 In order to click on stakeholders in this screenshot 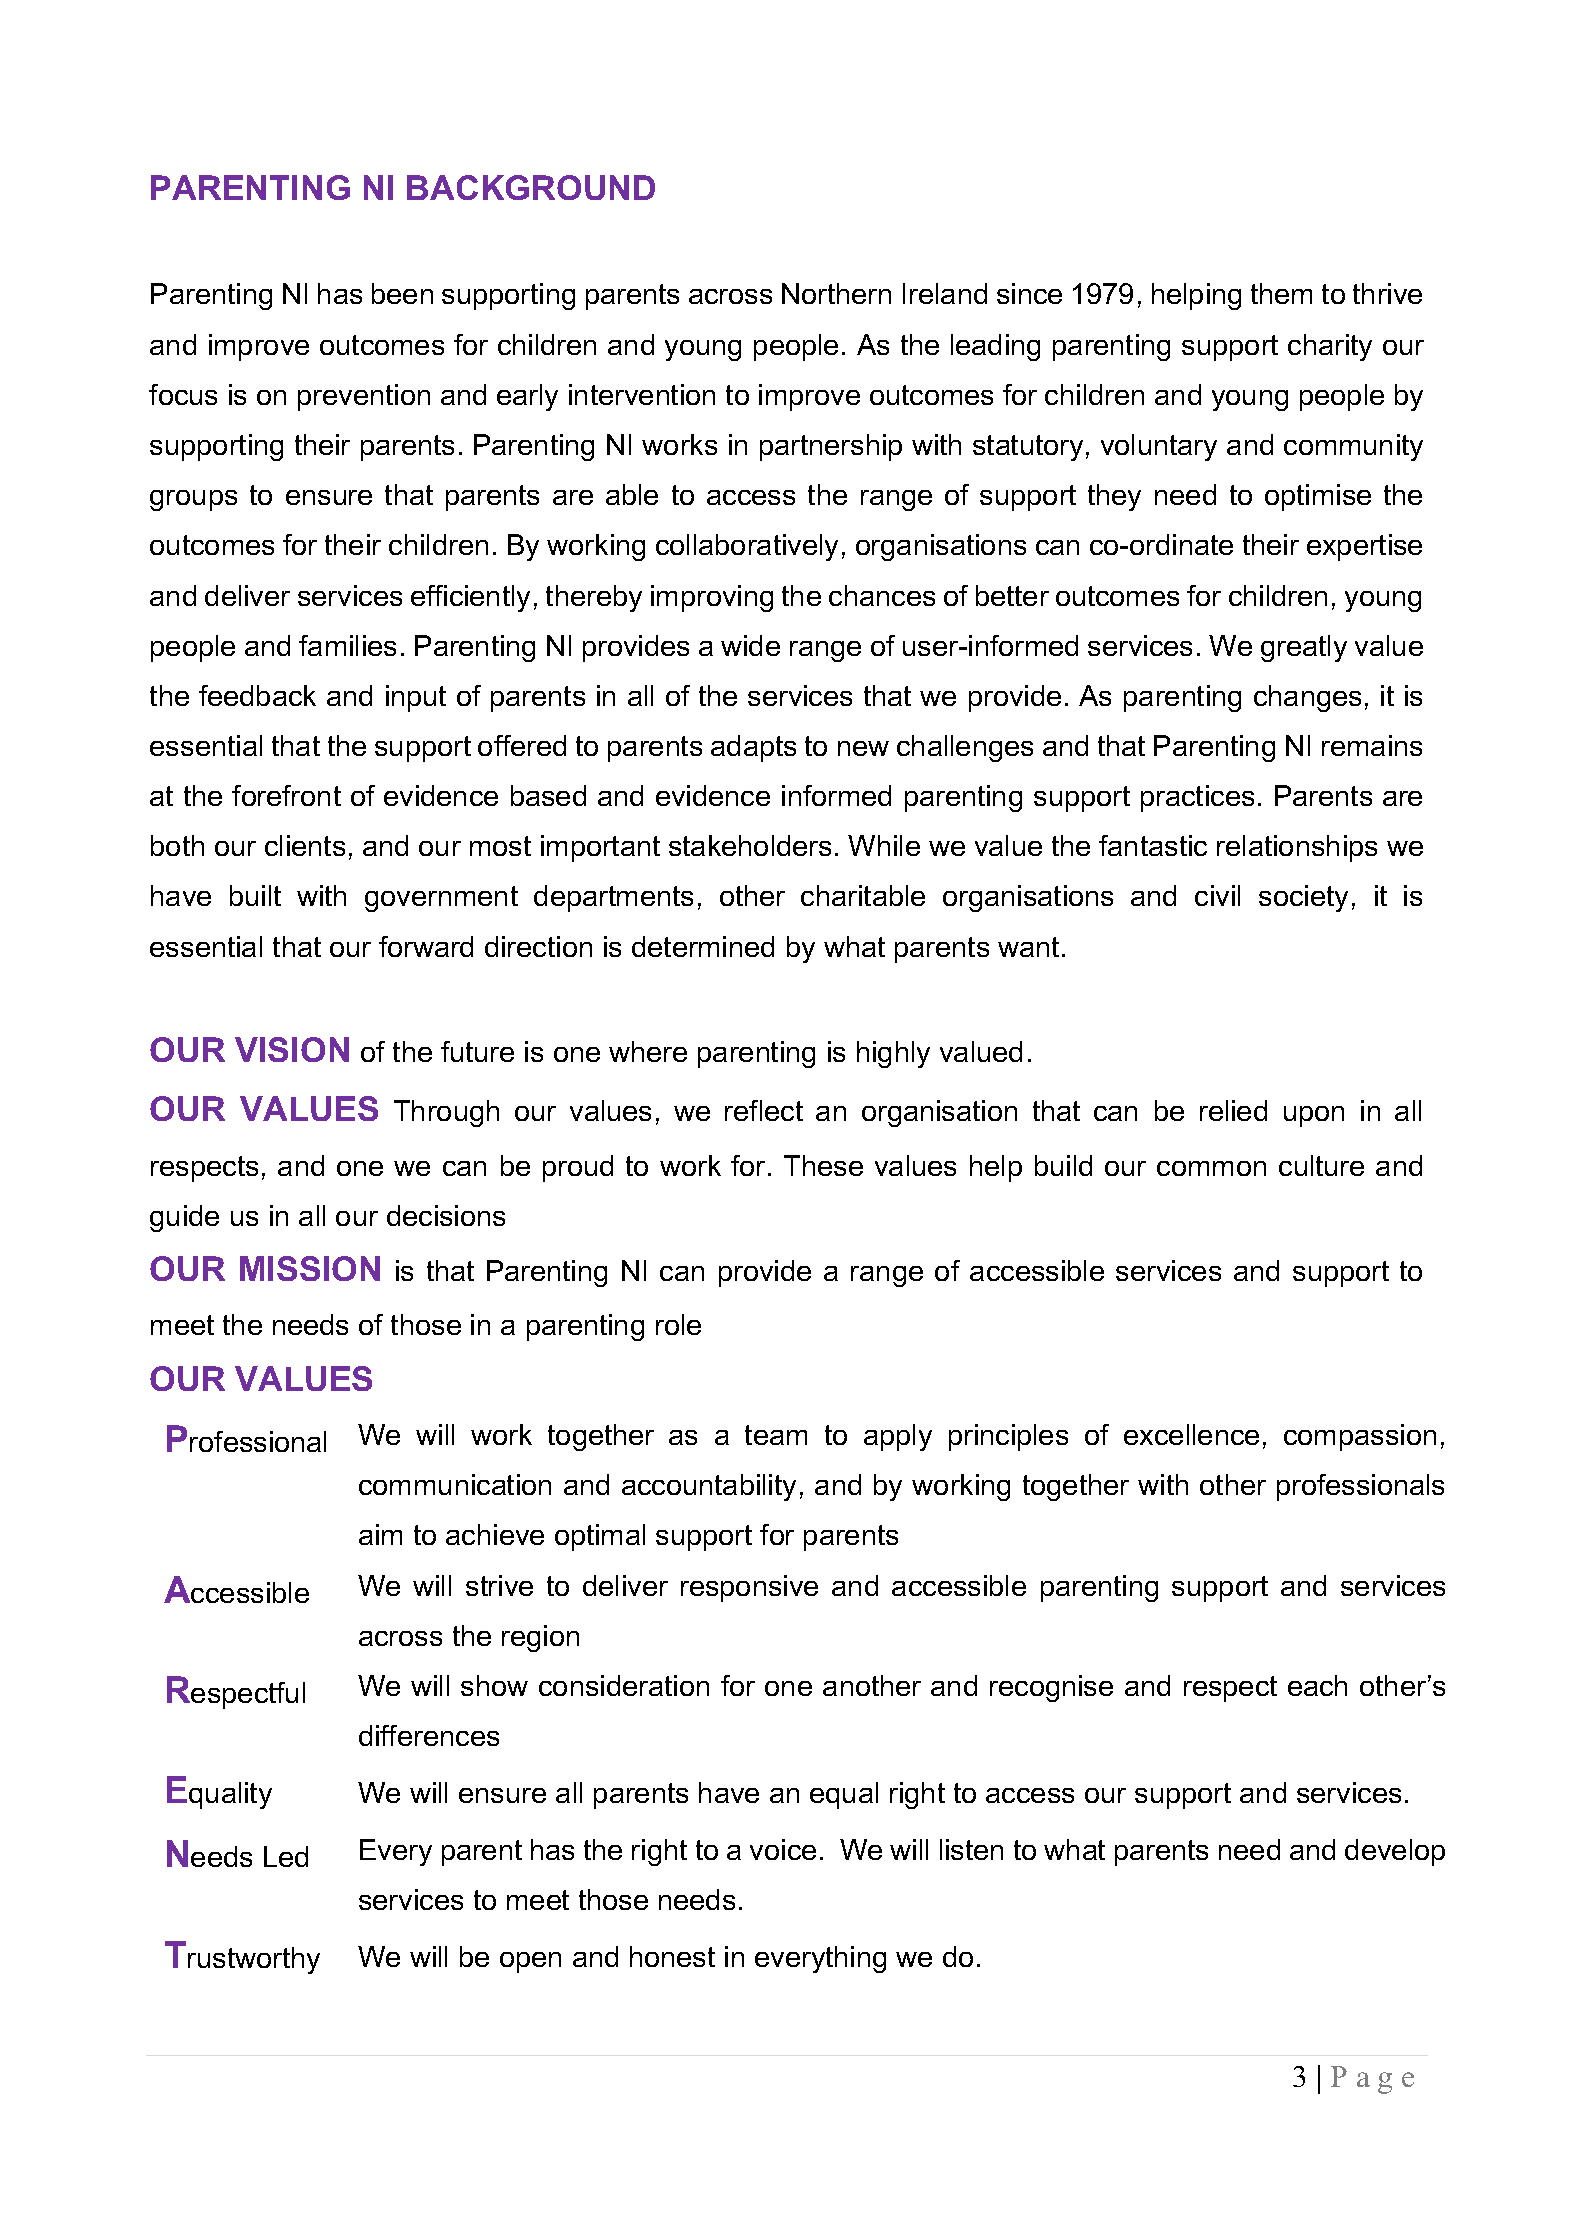, I will do `click(750, 845)`.
